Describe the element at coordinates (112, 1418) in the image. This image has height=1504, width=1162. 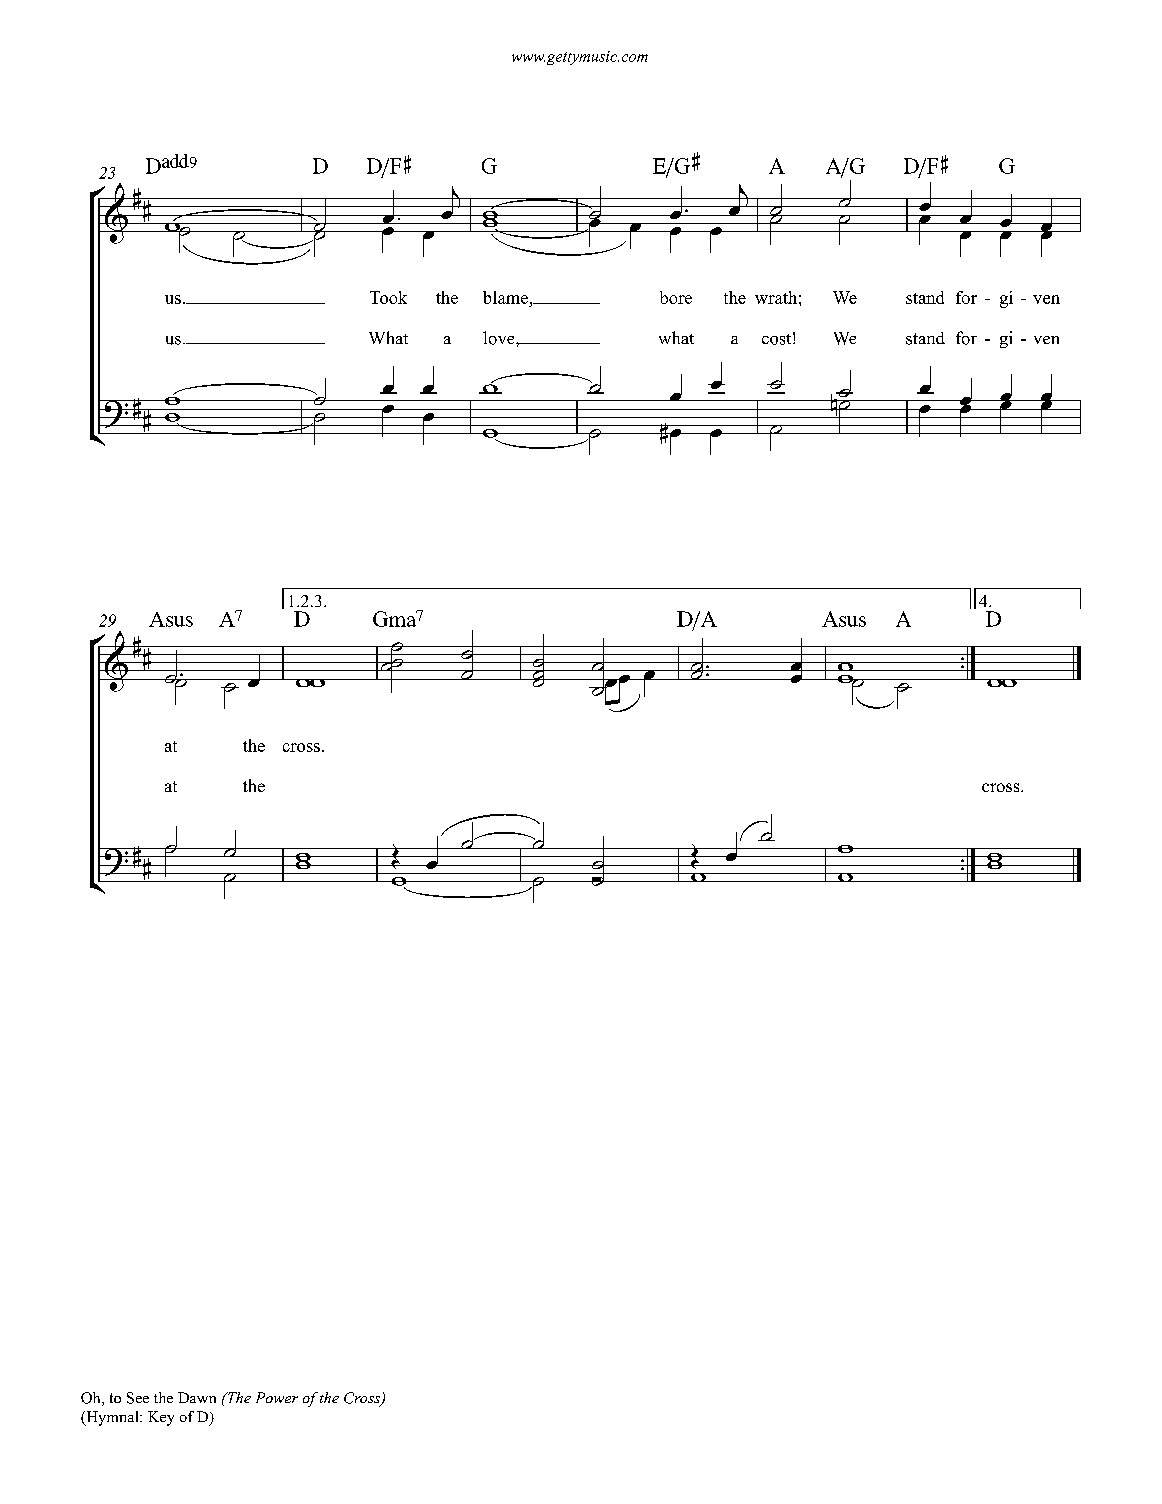
I see `Hymnal` at that location.
